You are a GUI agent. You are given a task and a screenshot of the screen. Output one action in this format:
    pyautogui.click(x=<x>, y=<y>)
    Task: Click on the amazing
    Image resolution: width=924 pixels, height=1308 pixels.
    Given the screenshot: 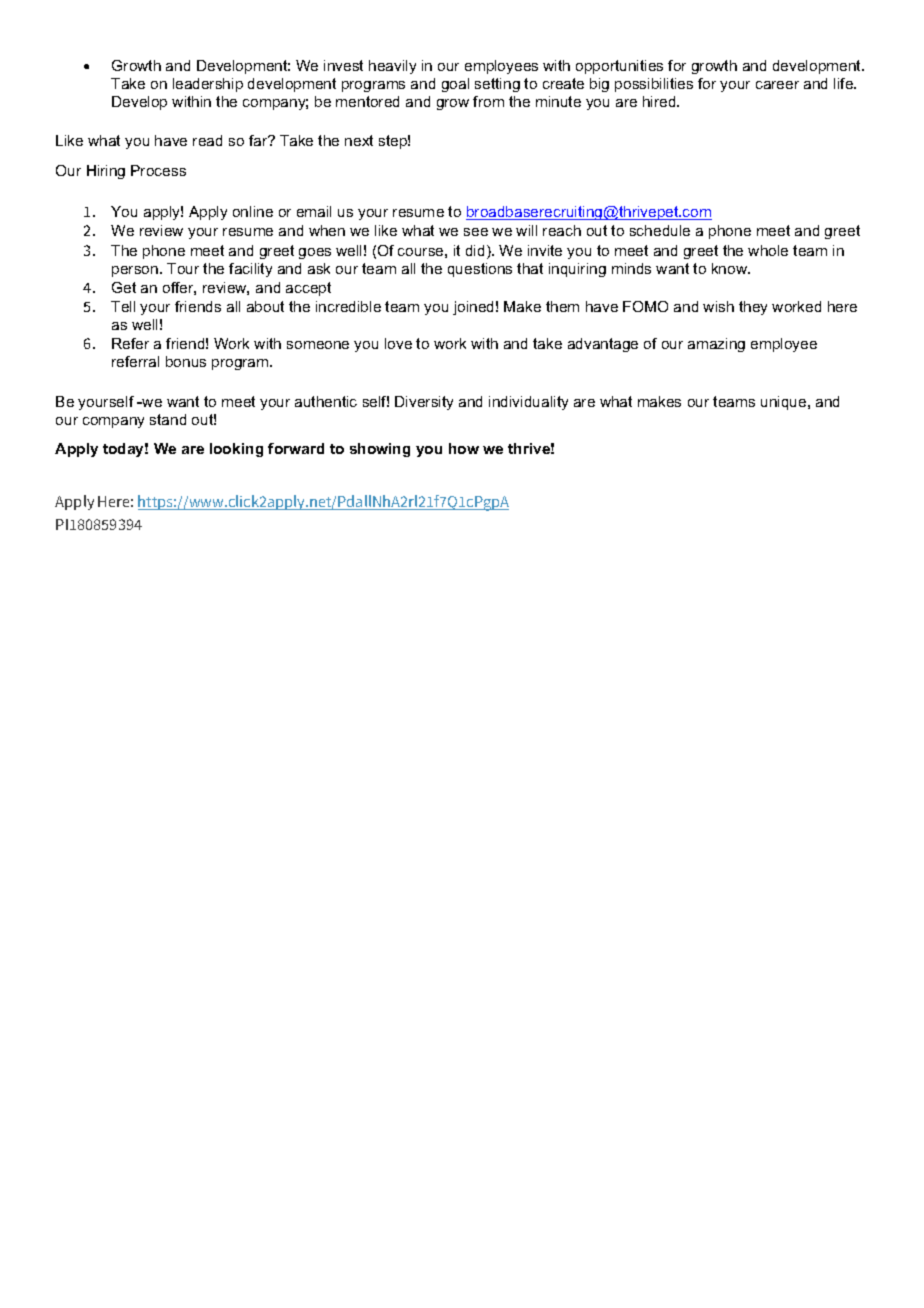 What is the action you would take?
    pyautogui.click(x=716, y=345)
